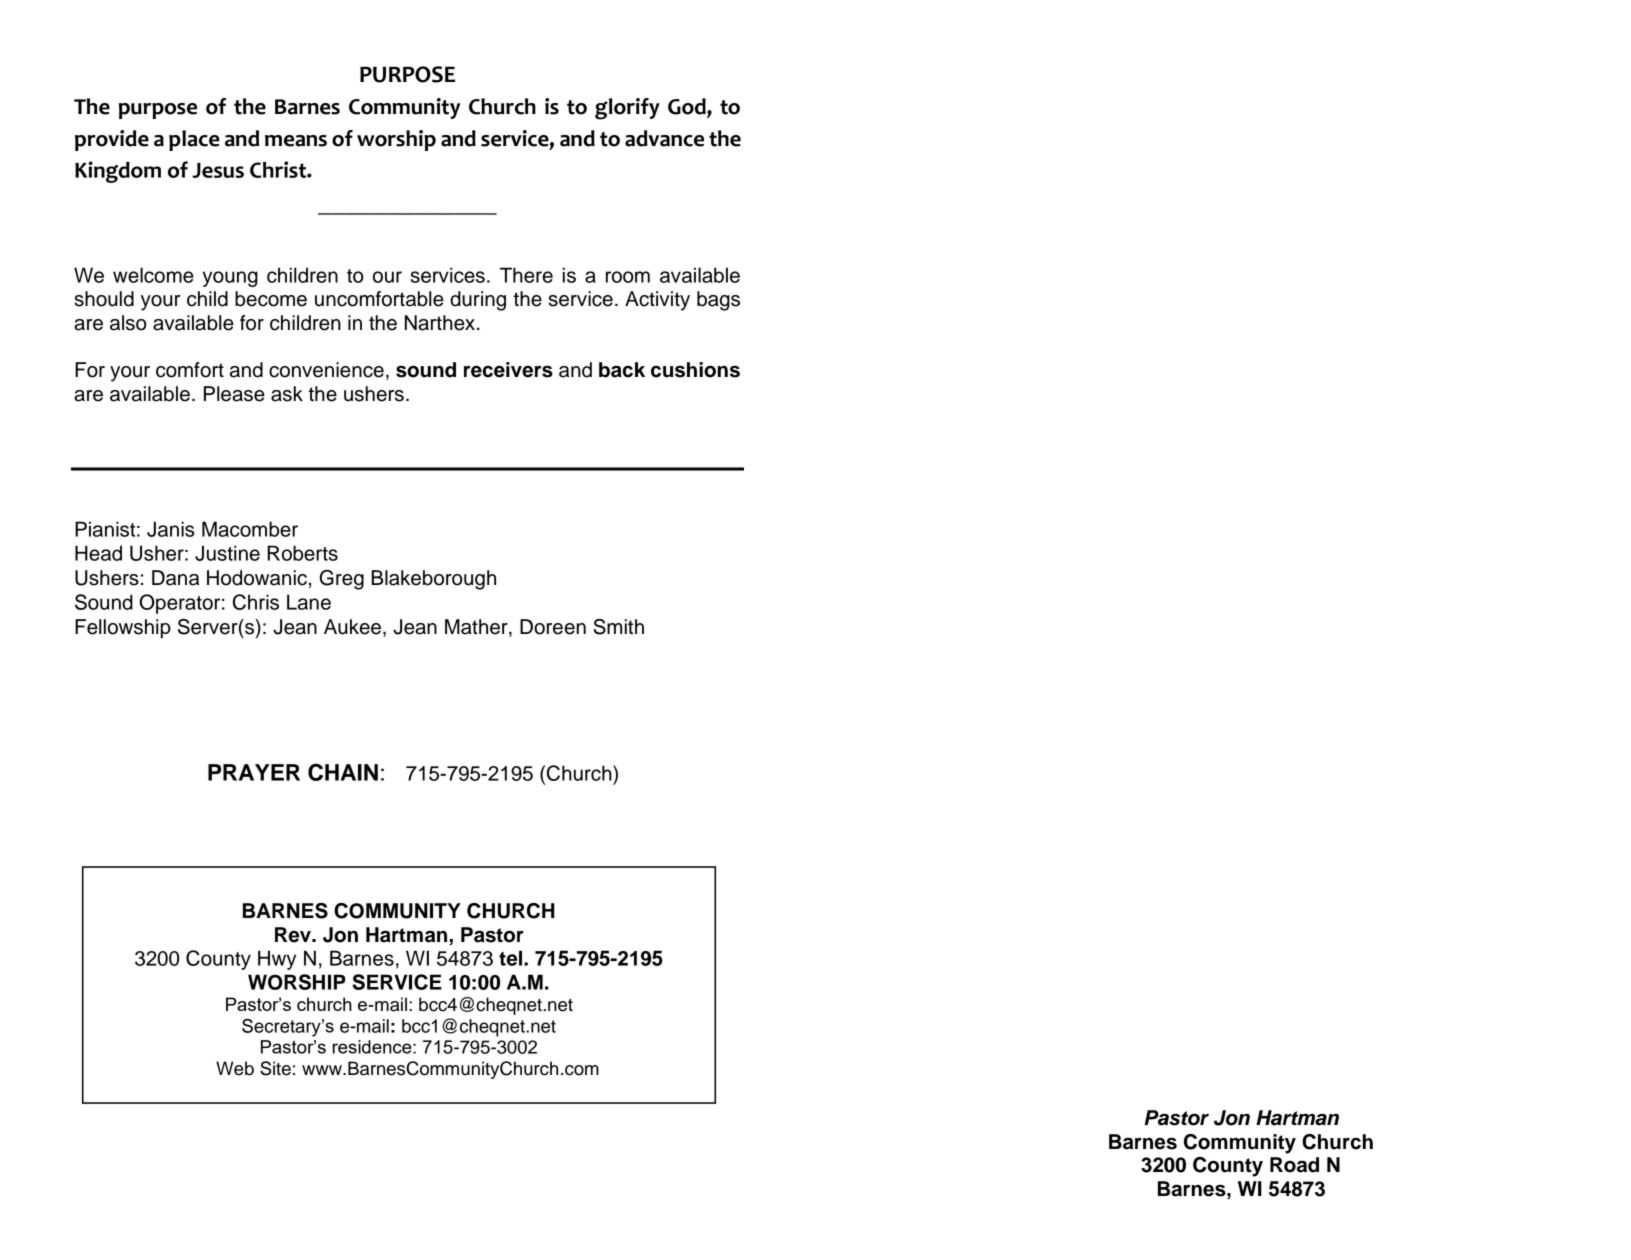 Image resolution: width=1631 pixels, height=1260 pixels. What do you see at coordinates (235, 1068) in the document?
I see `Web` at bounding box center [235, 1068].
